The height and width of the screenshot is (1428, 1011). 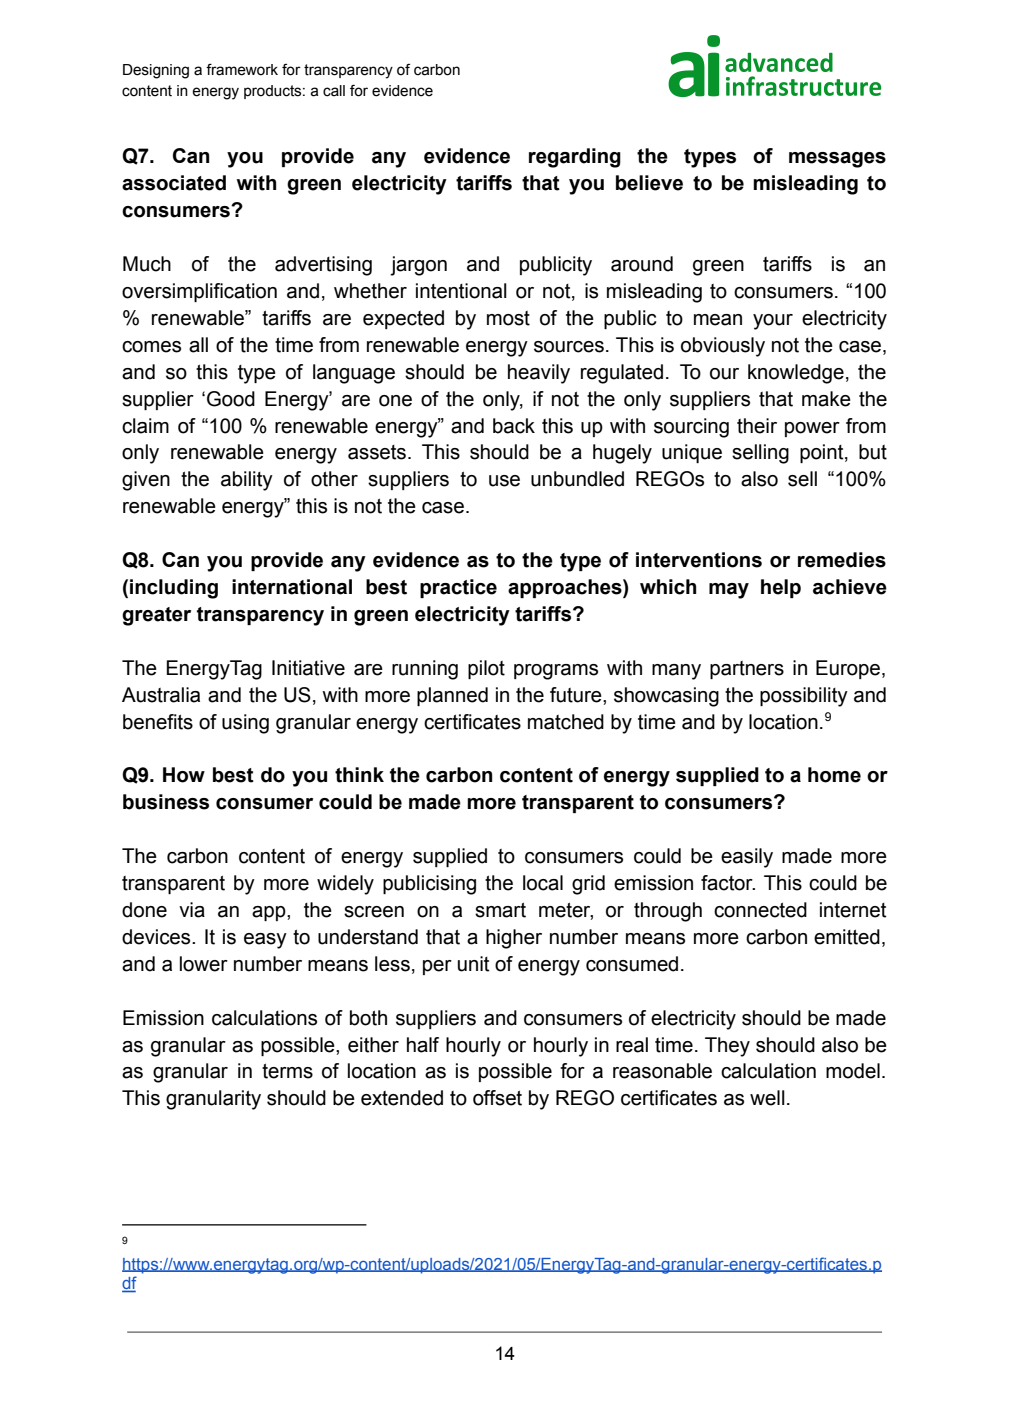 I want to click on including, so click(x=174, y=589).
